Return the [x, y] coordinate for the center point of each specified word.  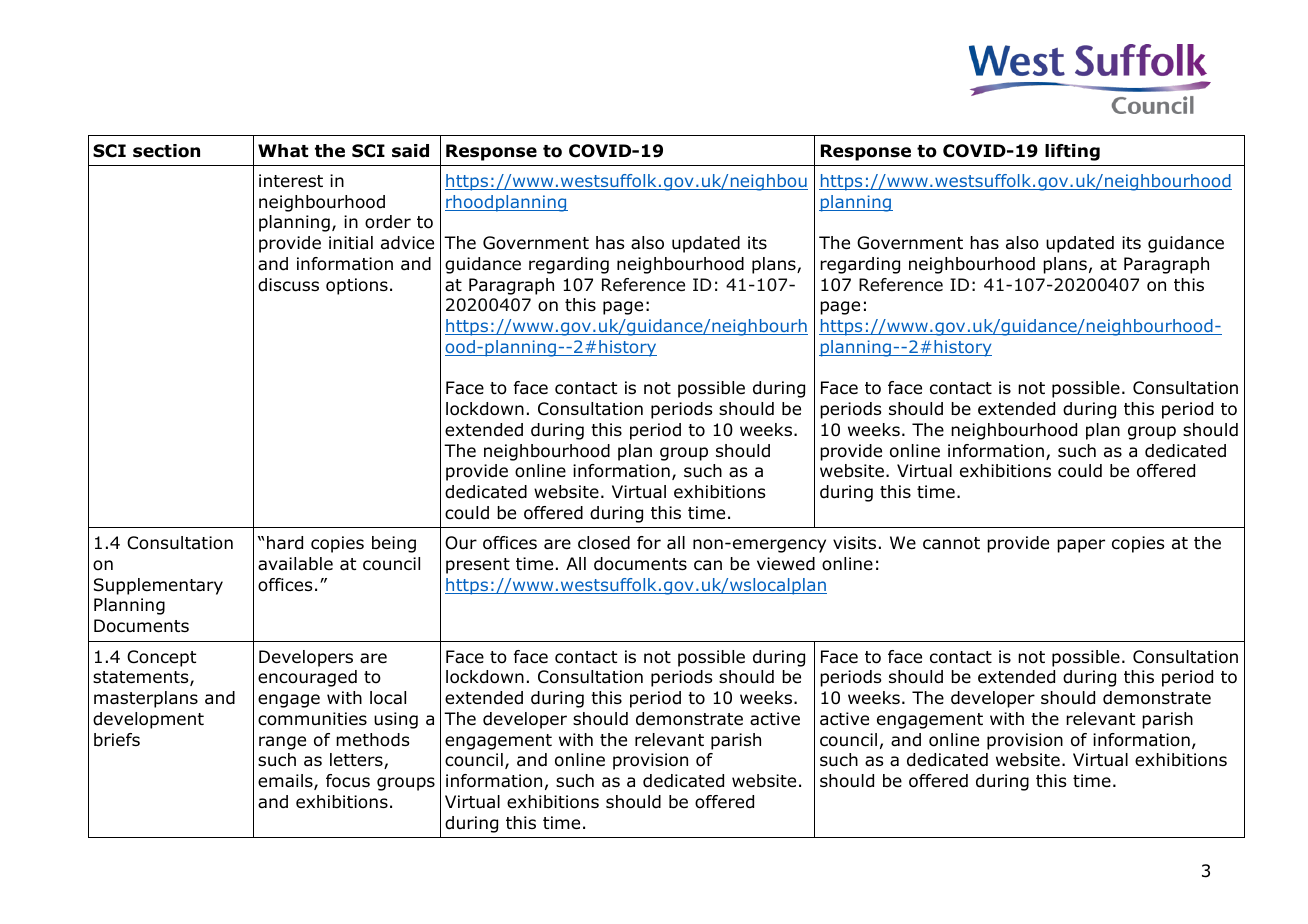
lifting [1072, 152]
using [396, 720]
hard [285, 543]
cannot [951, 543]
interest [291, 181]
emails [286, 782]
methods [373, 740]
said [410, 151]
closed [604, 543]
